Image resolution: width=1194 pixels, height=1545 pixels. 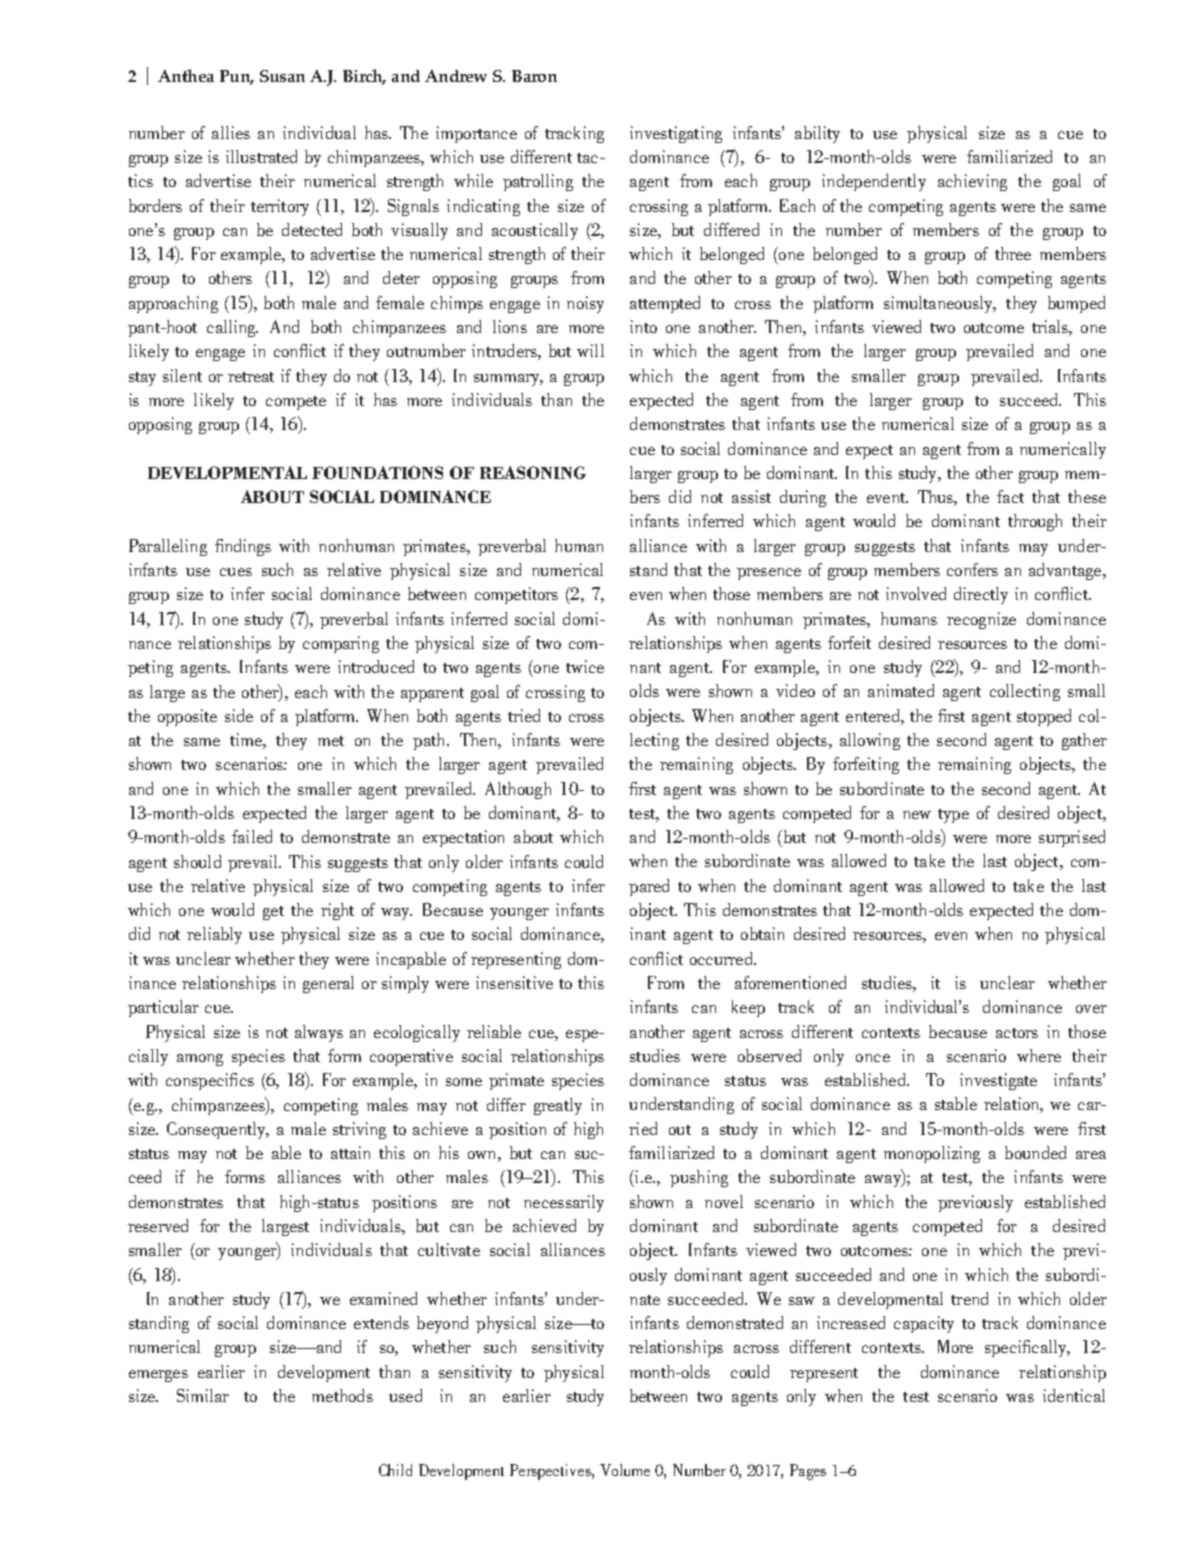 What do you see at coordinates (558, 1106) in the screenshot?
I see `greatly` at bounding box center [558, 1106].
